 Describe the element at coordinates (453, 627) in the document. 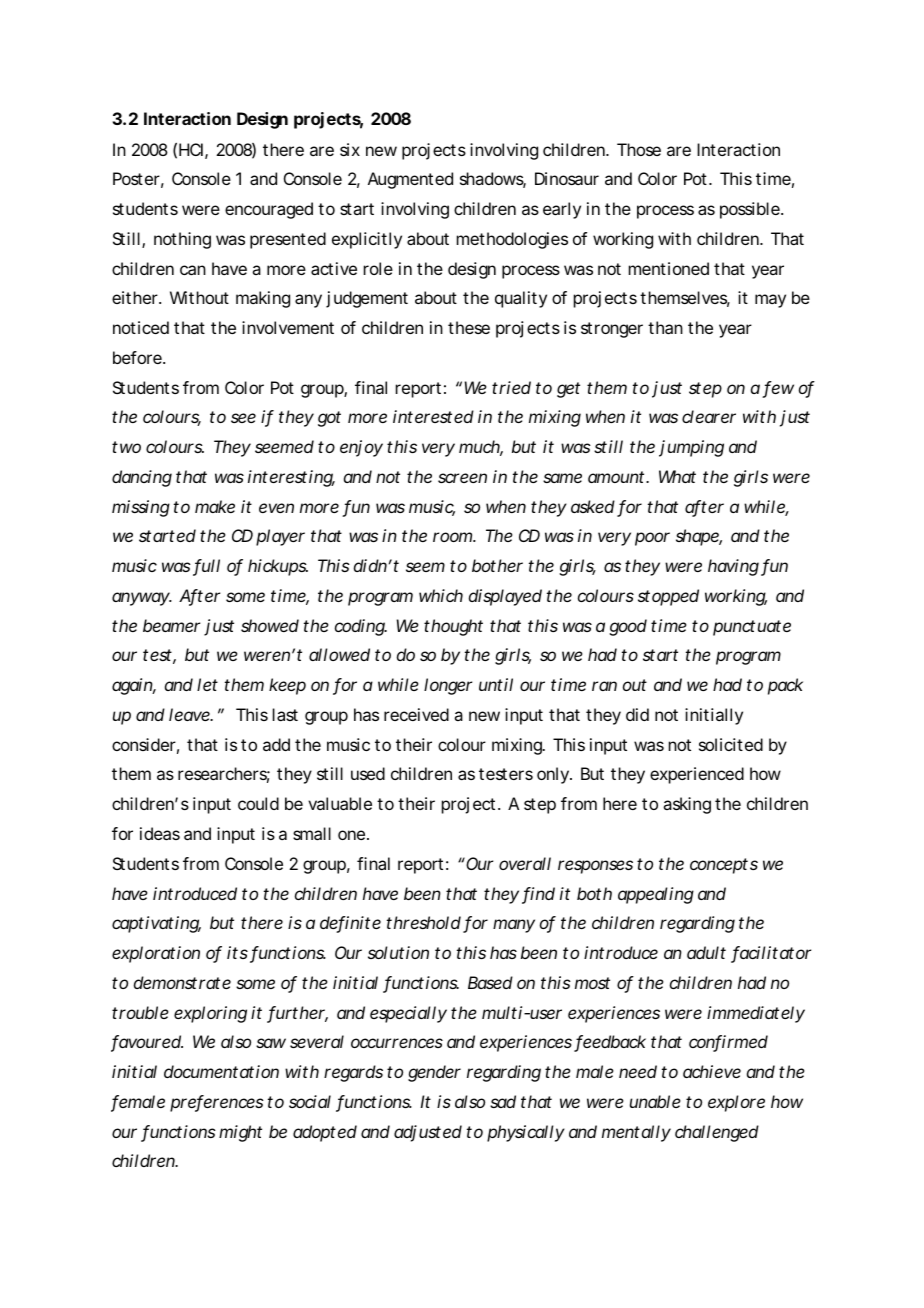

I see `thought` at that location.
